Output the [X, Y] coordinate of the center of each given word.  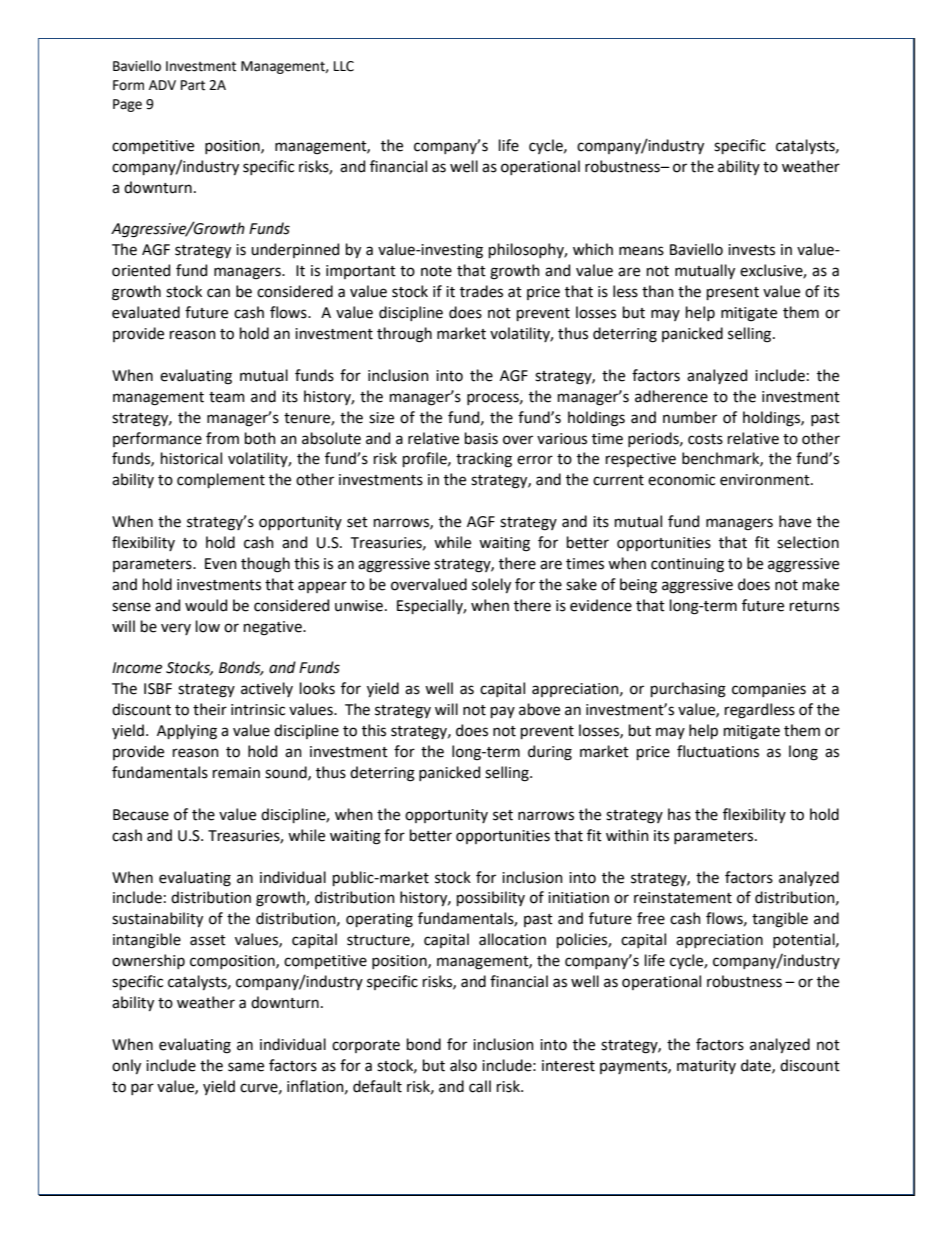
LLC [344, 66]
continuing [687, 565]
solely [491, 585]
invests [751, 250]
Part [193, 85]
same [246, 1067]
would [206, 605]
